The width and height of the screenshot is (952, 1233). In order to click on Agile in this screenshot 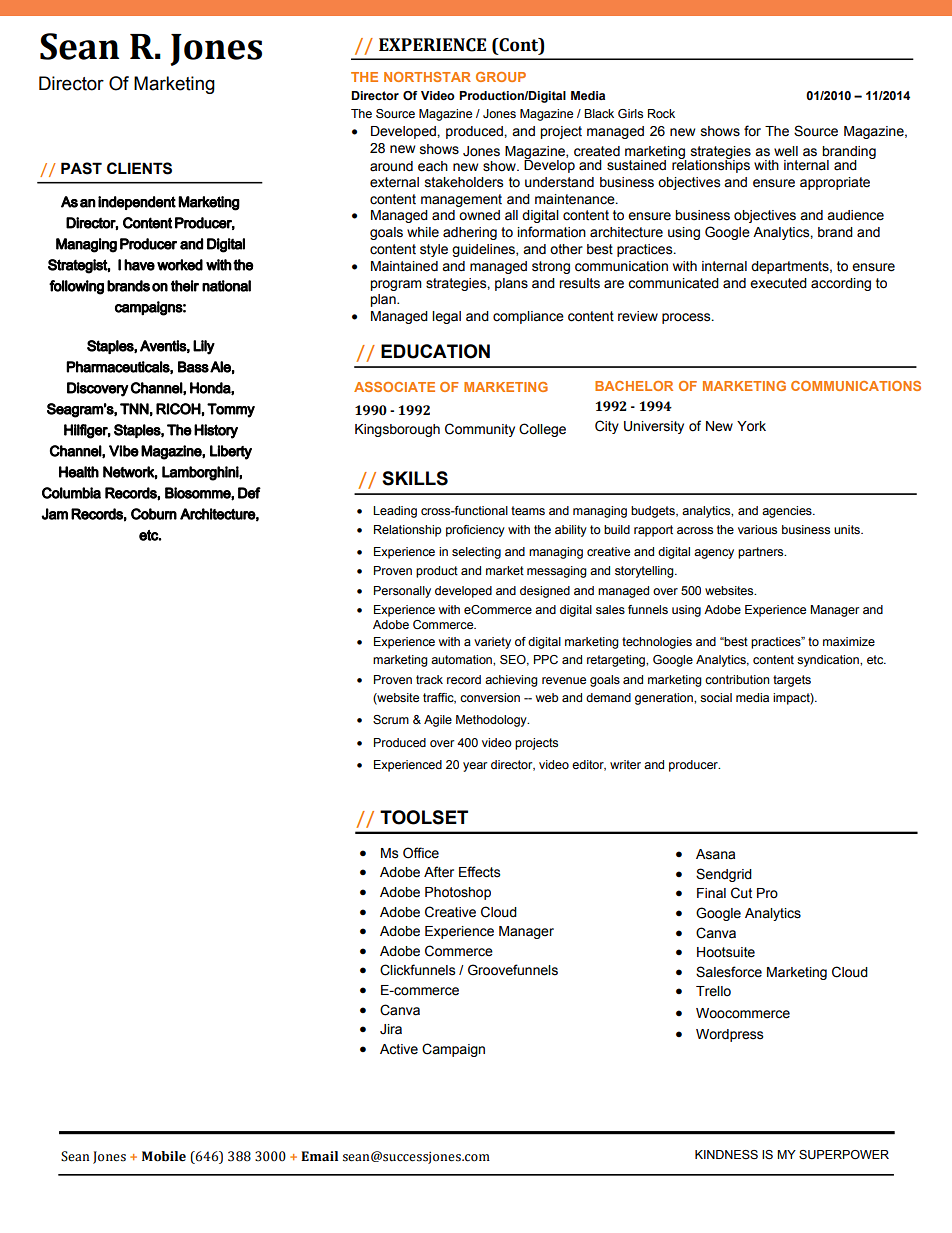, I will do `click(438, 721)`.
